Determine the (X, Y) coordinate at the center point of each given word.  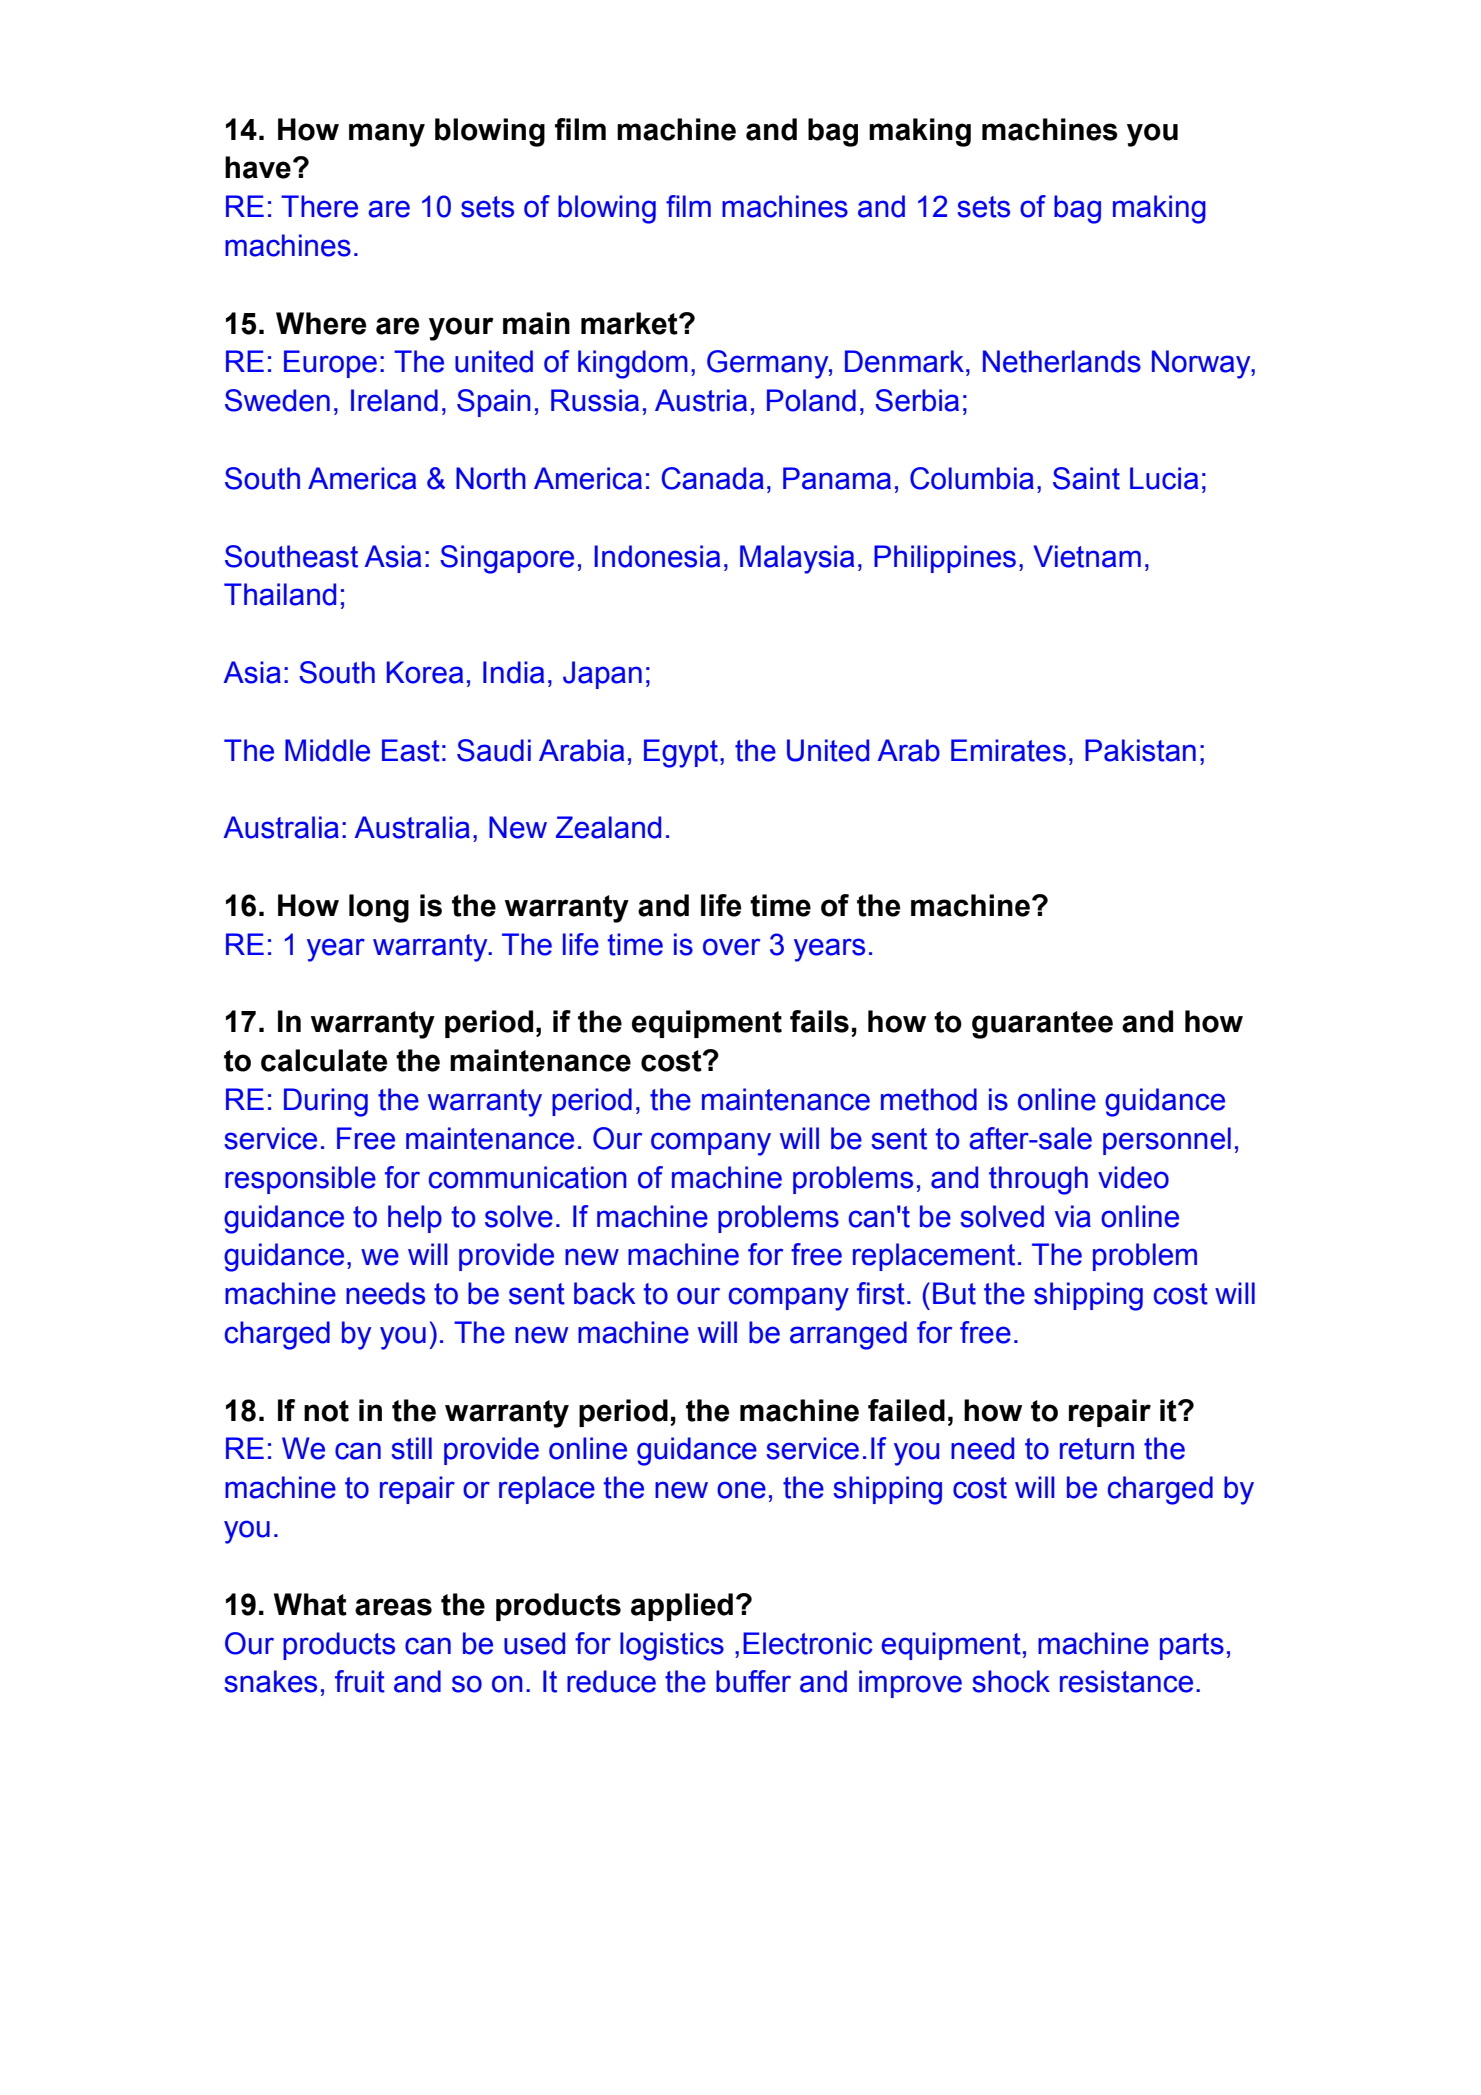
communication (528, 1177)
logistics (672, 1646)
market (630, 323)
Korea (425, 672)
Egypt (681, 753)
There (319, 206)
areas (393, 1607)
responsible (300, 1180)
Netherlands (1062, 361)
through (1038, 1180)
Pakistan (1140, 750)
